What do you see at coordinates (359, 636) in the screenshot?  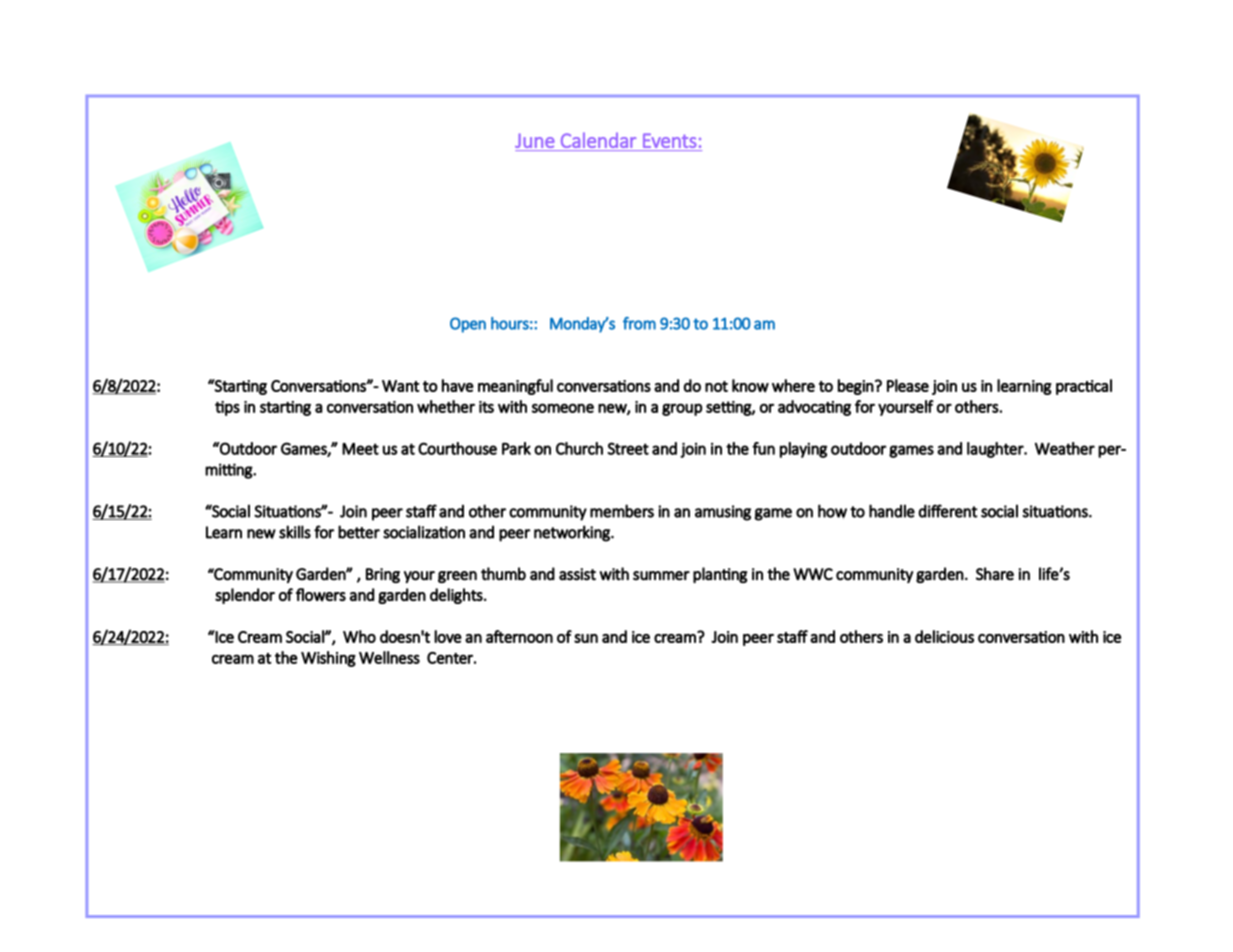 I see `Who` at bounding box center [359, 636].
